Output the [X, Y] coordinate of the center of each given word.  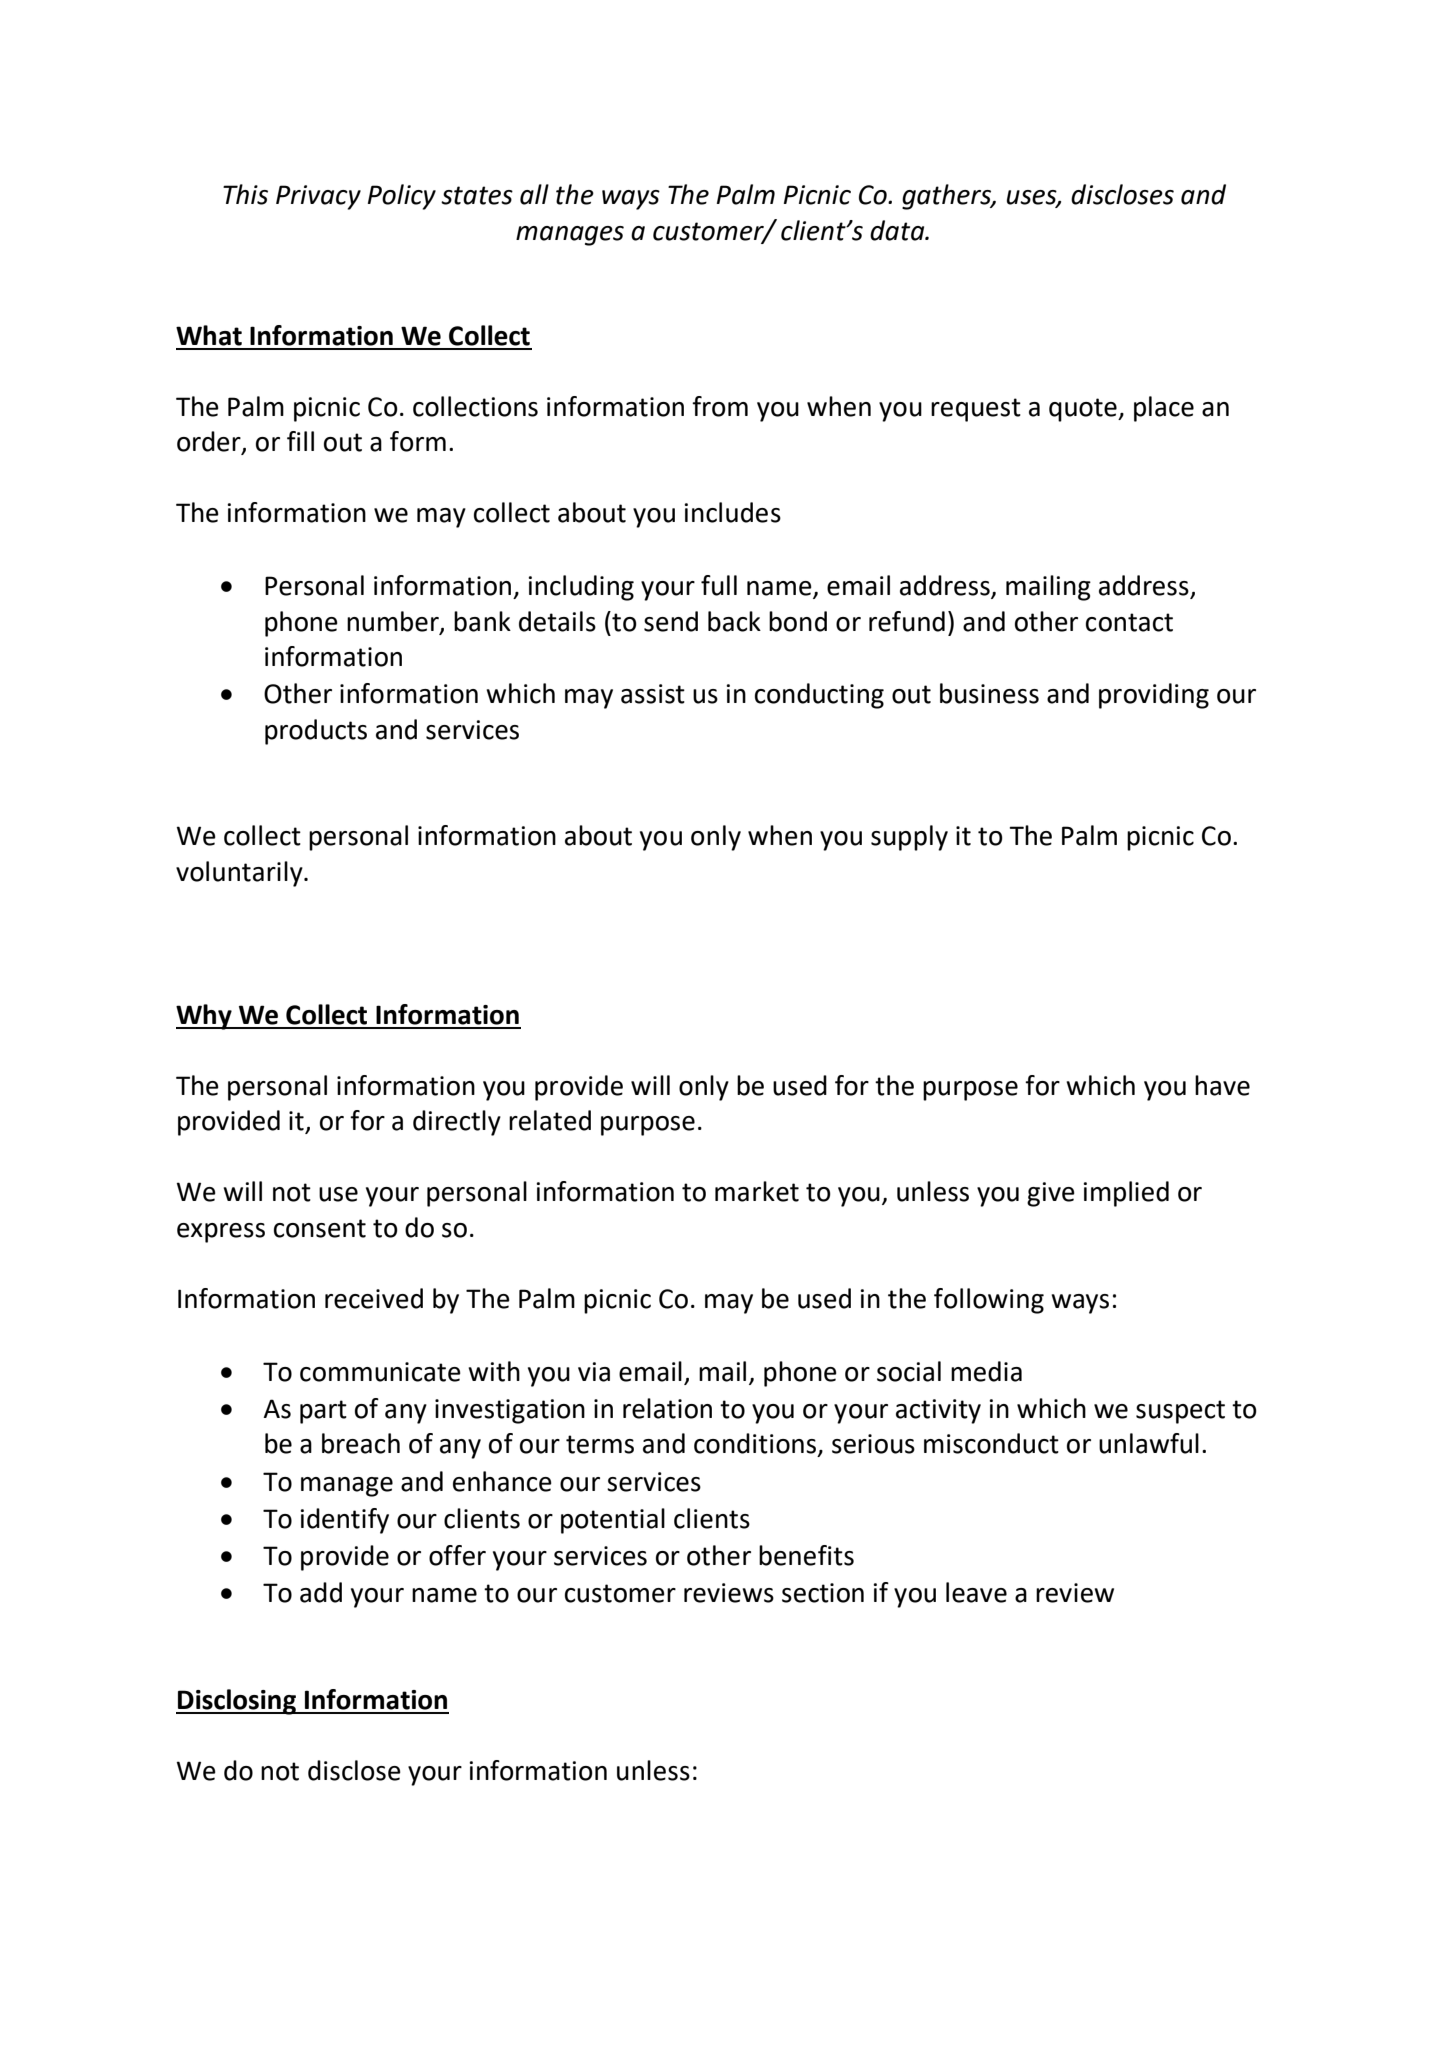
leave [976, 1592]
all [534, 194]
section [823, 1593]
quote [1084, 410]
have [1222, 1085]
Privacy [318, 197]
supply [909, 838]
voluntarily [240, 874]
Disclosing [237, 1702]
